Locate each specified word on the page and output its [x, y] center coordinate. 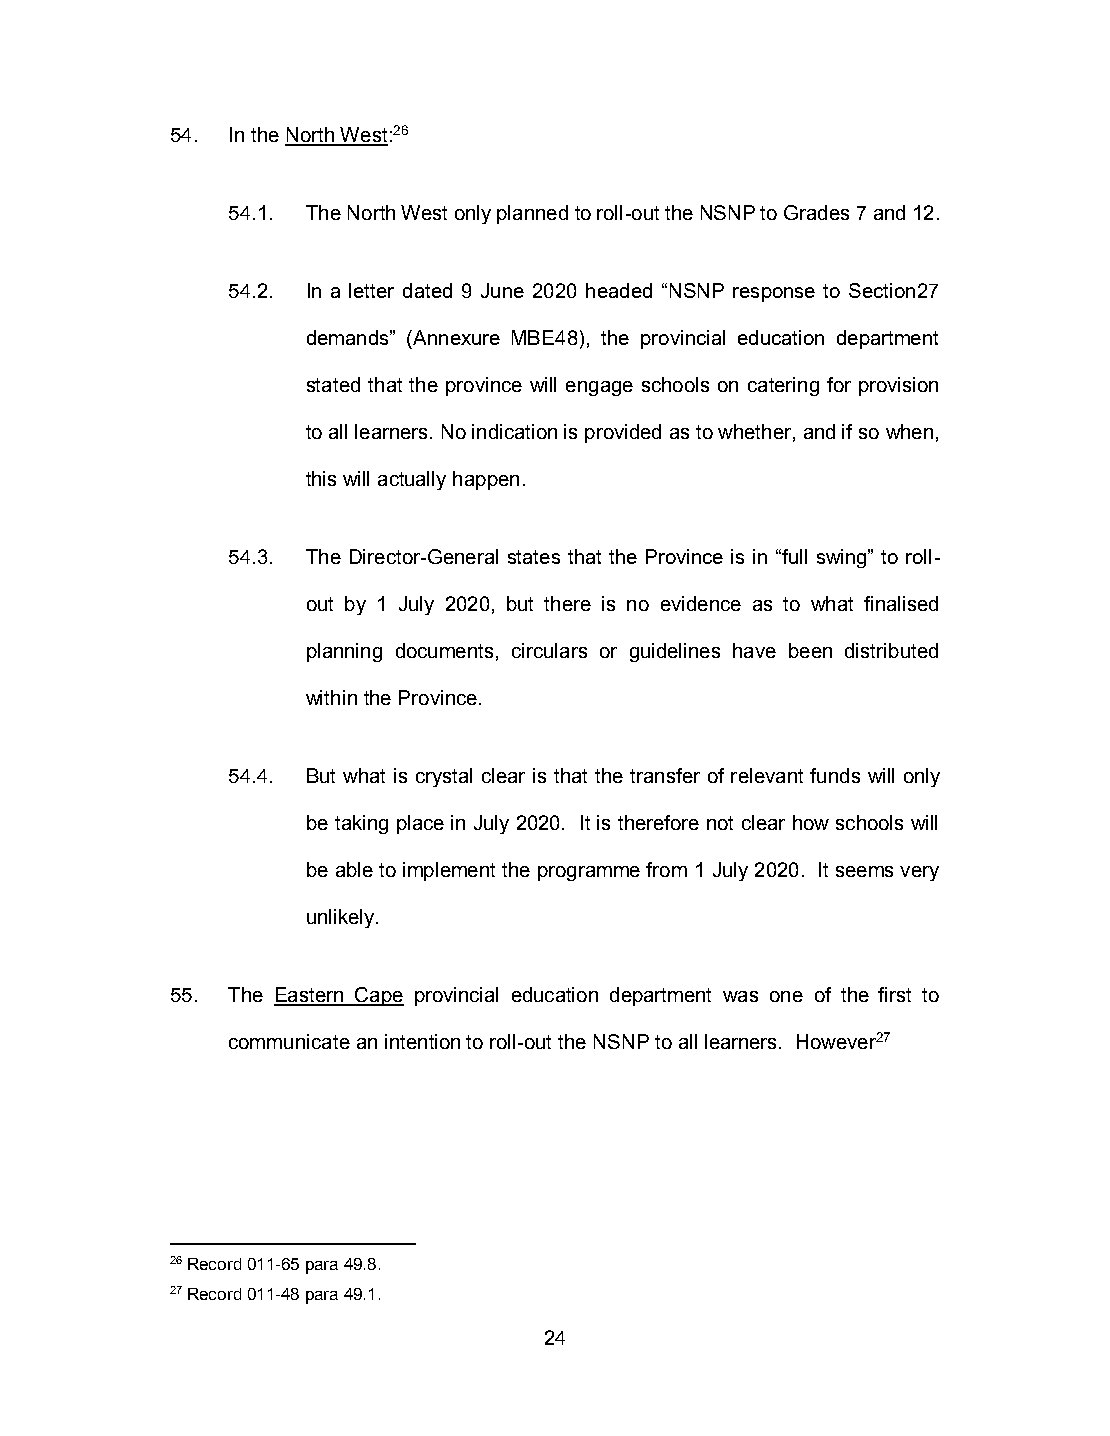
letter [371, 290]
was [740, 996]
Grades [816, 212]
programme [589, 873]
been [810, 650]
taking [361, 824]
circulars [549, 650]
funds [835, 775]
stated [333, 384]
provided [623, 433]
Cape [378, 996]
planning [344, 652]
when [909, 431]
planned [532, 214]
